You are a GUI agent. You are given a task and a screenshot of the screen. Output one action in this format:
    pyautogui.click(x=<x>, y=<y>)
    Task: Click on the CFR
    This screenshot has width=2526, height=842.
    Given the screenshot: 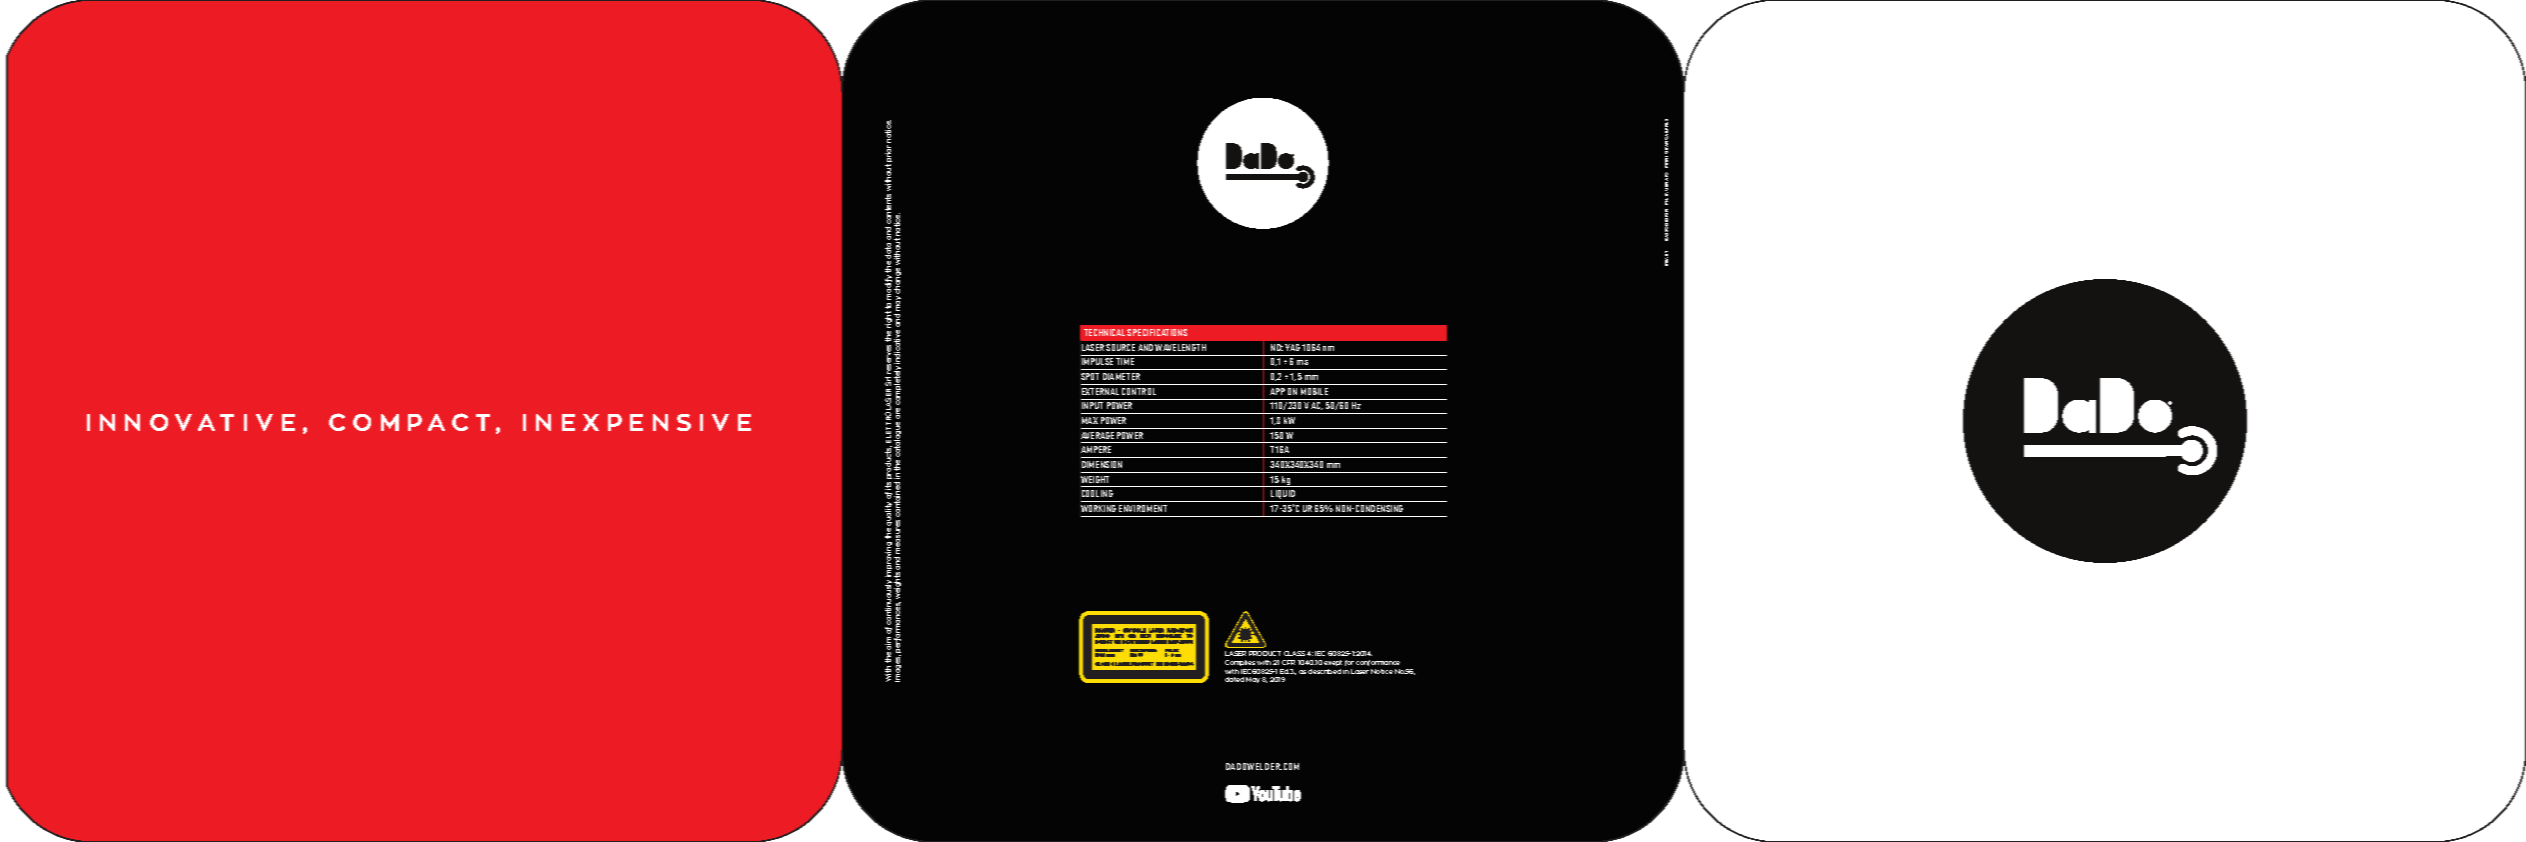 What is the action you would take?
    pyautogui.click(x=1288, y=662)
